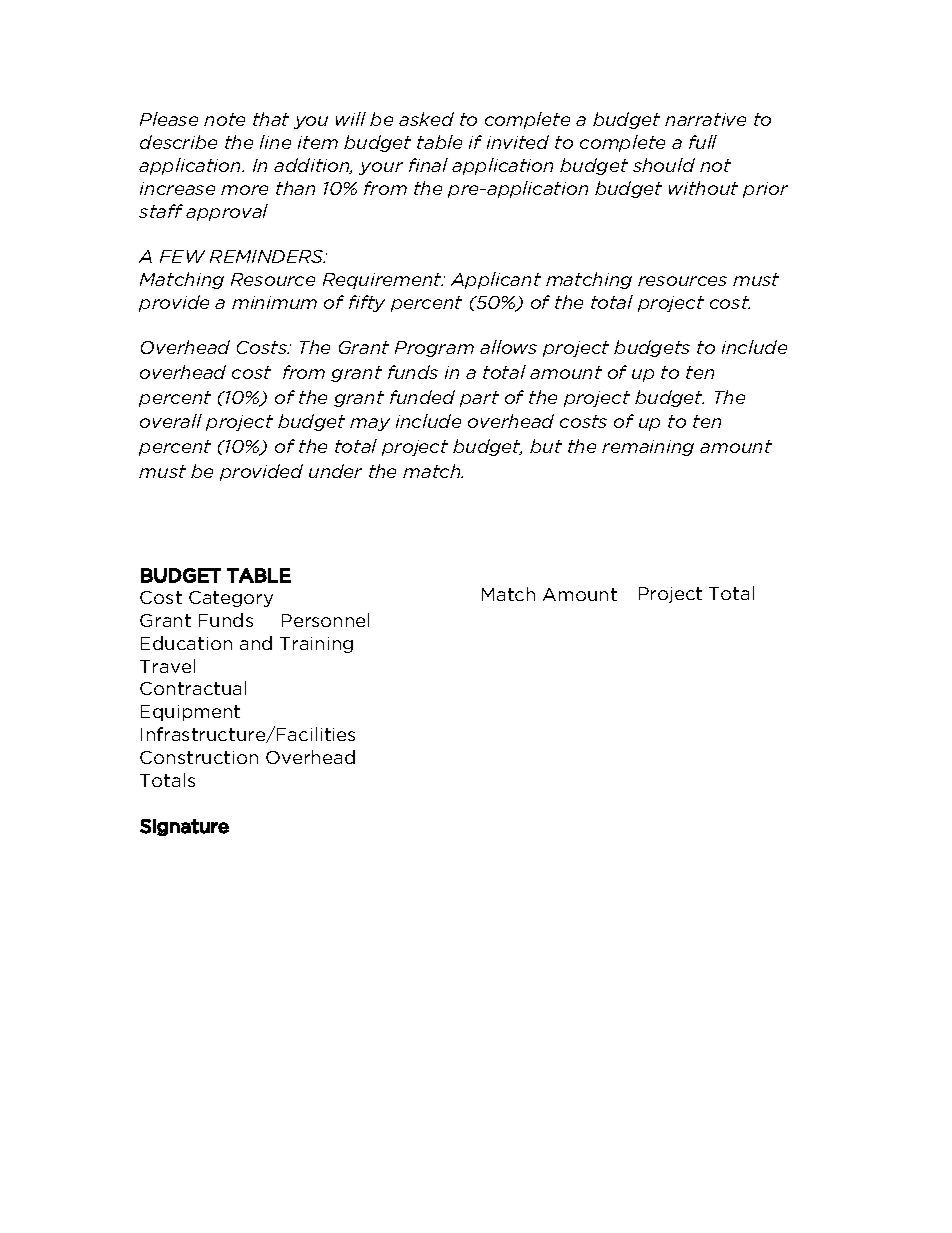 Image resolution: width=952 pixels, height=1233 pixels. I want to click on Construction, so click(199, 757).
